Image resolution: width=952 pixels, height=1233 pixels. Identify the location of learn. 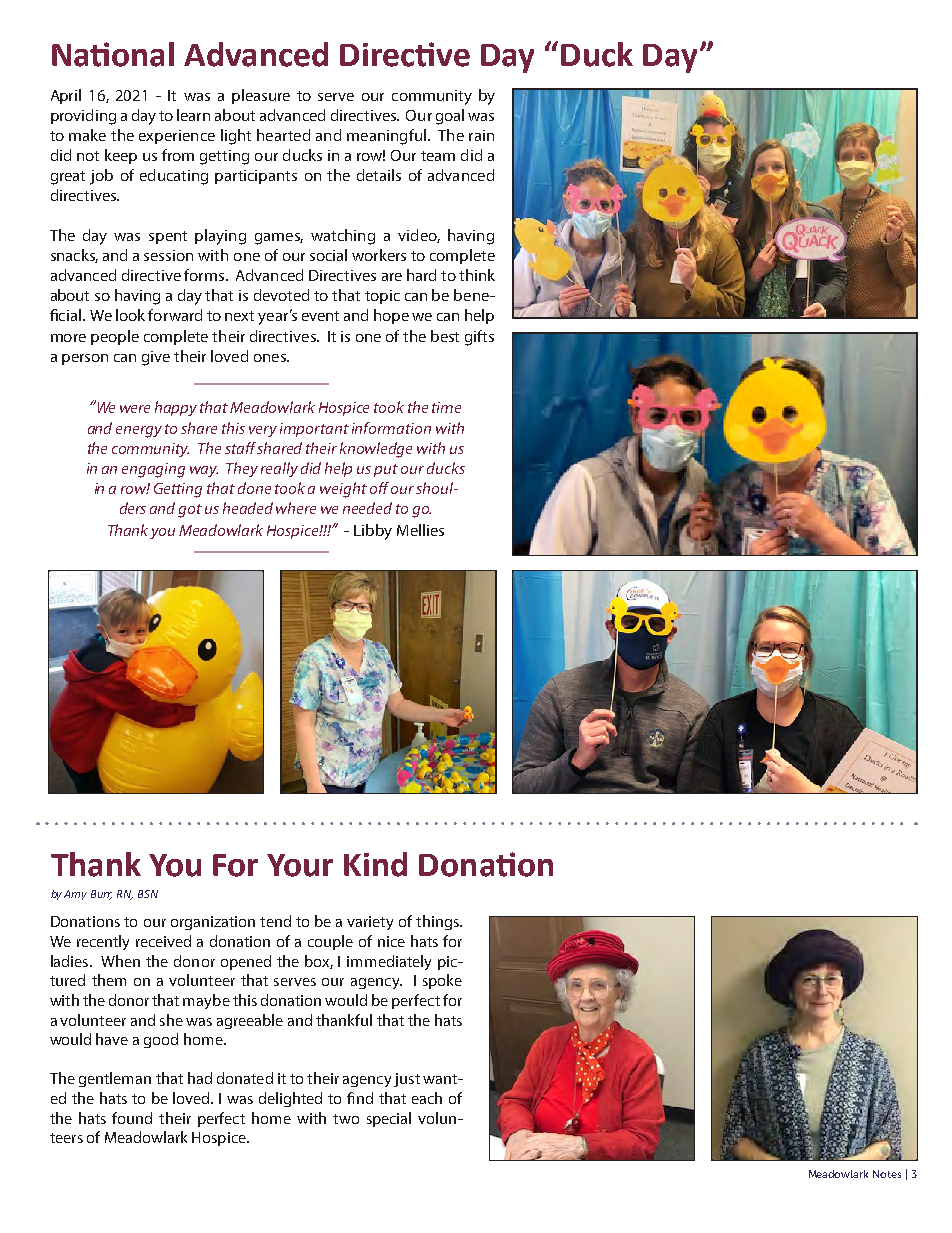
(193, 115).
